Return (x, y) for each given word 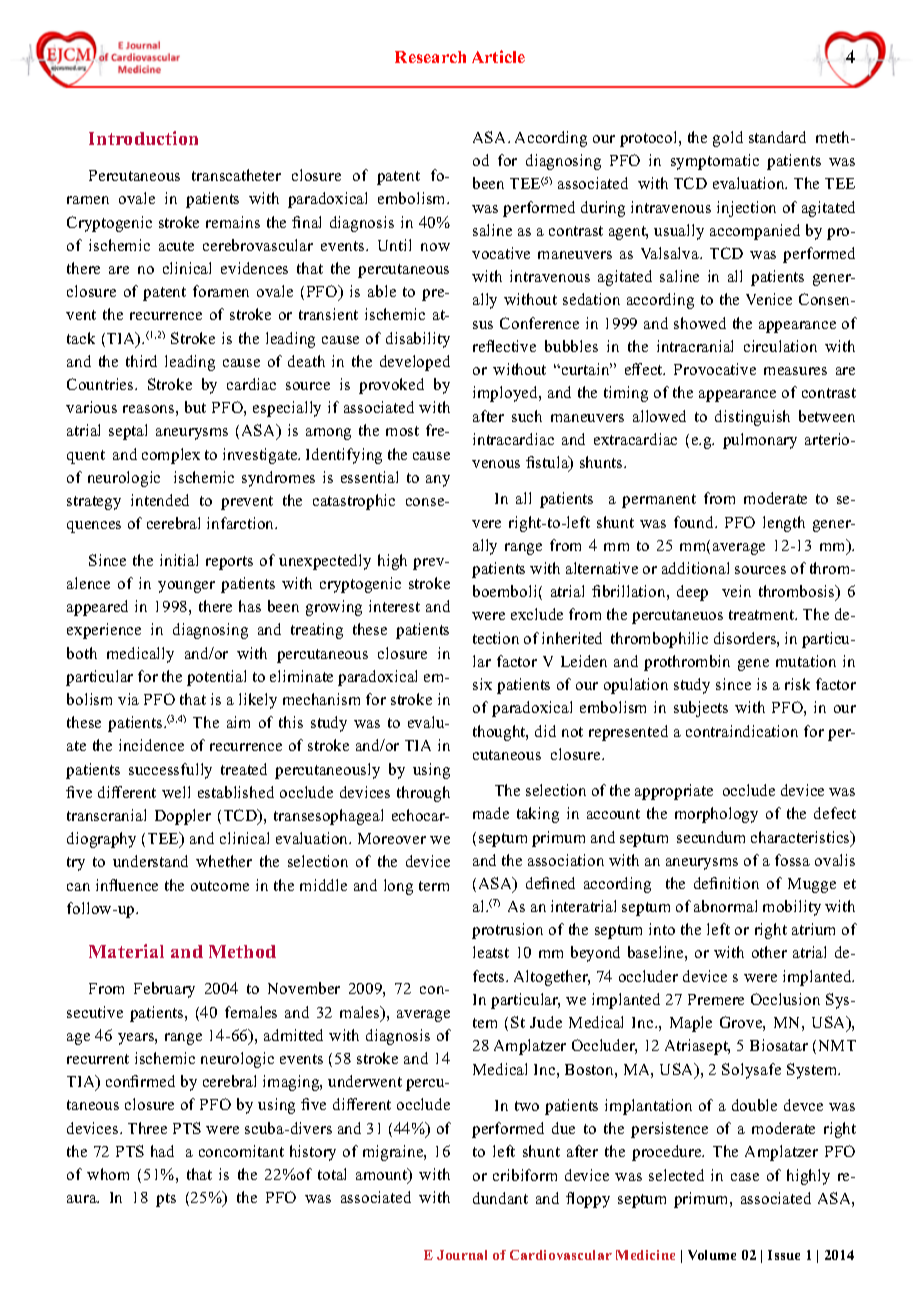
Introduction (143, 138)
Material (126, 951)
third (141, 361)
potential (216, 678)
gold (728, 139)
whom (108, 1174)
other (769, 952)
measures (795, 371)
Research (430, 57)
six (482, 684)
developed (415, 363)
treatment (763, 615)
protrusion (507, 931)
